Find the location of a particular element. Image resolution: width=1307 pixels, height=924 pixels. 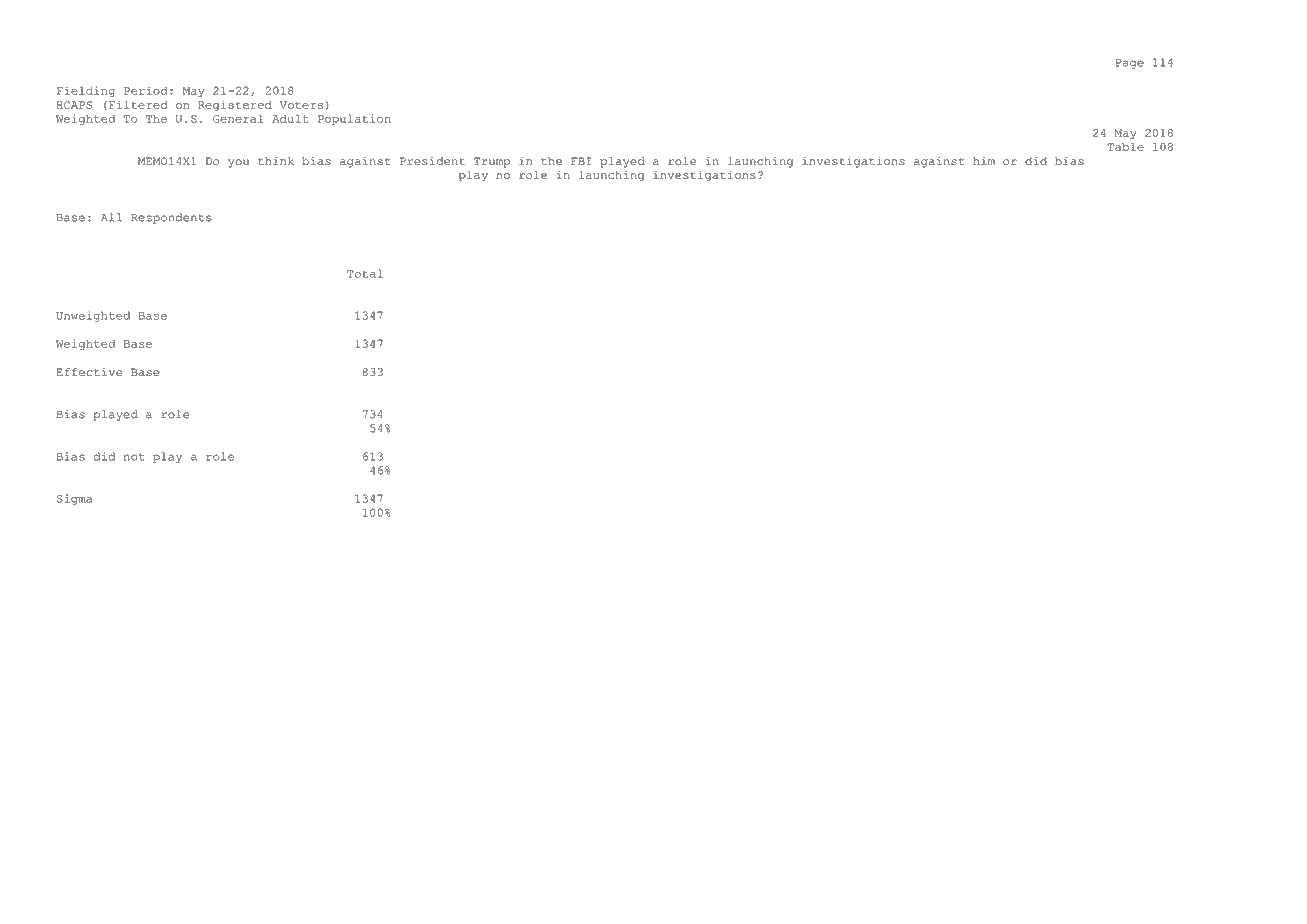

not is located at coordinates (134, 457).
